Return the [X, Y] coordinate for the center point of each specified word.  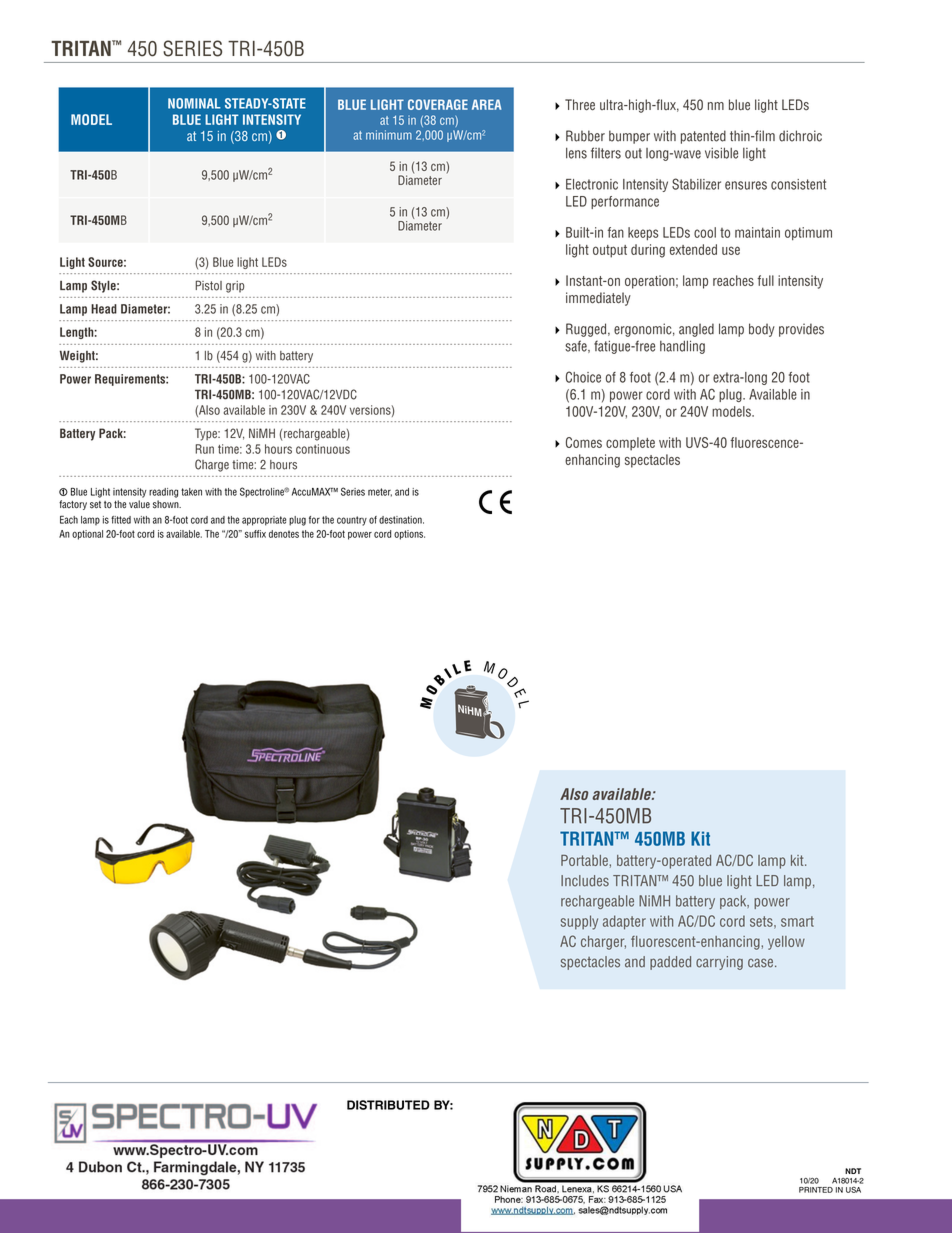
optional [87, 535]
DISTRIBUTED [388, 1105]
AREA [486, 104]
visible [721, 153]
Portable [584, 860]
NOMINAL [194, 103]
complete [630, 444]
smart [797, 921]
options [409, 535]
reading [163, 493]
